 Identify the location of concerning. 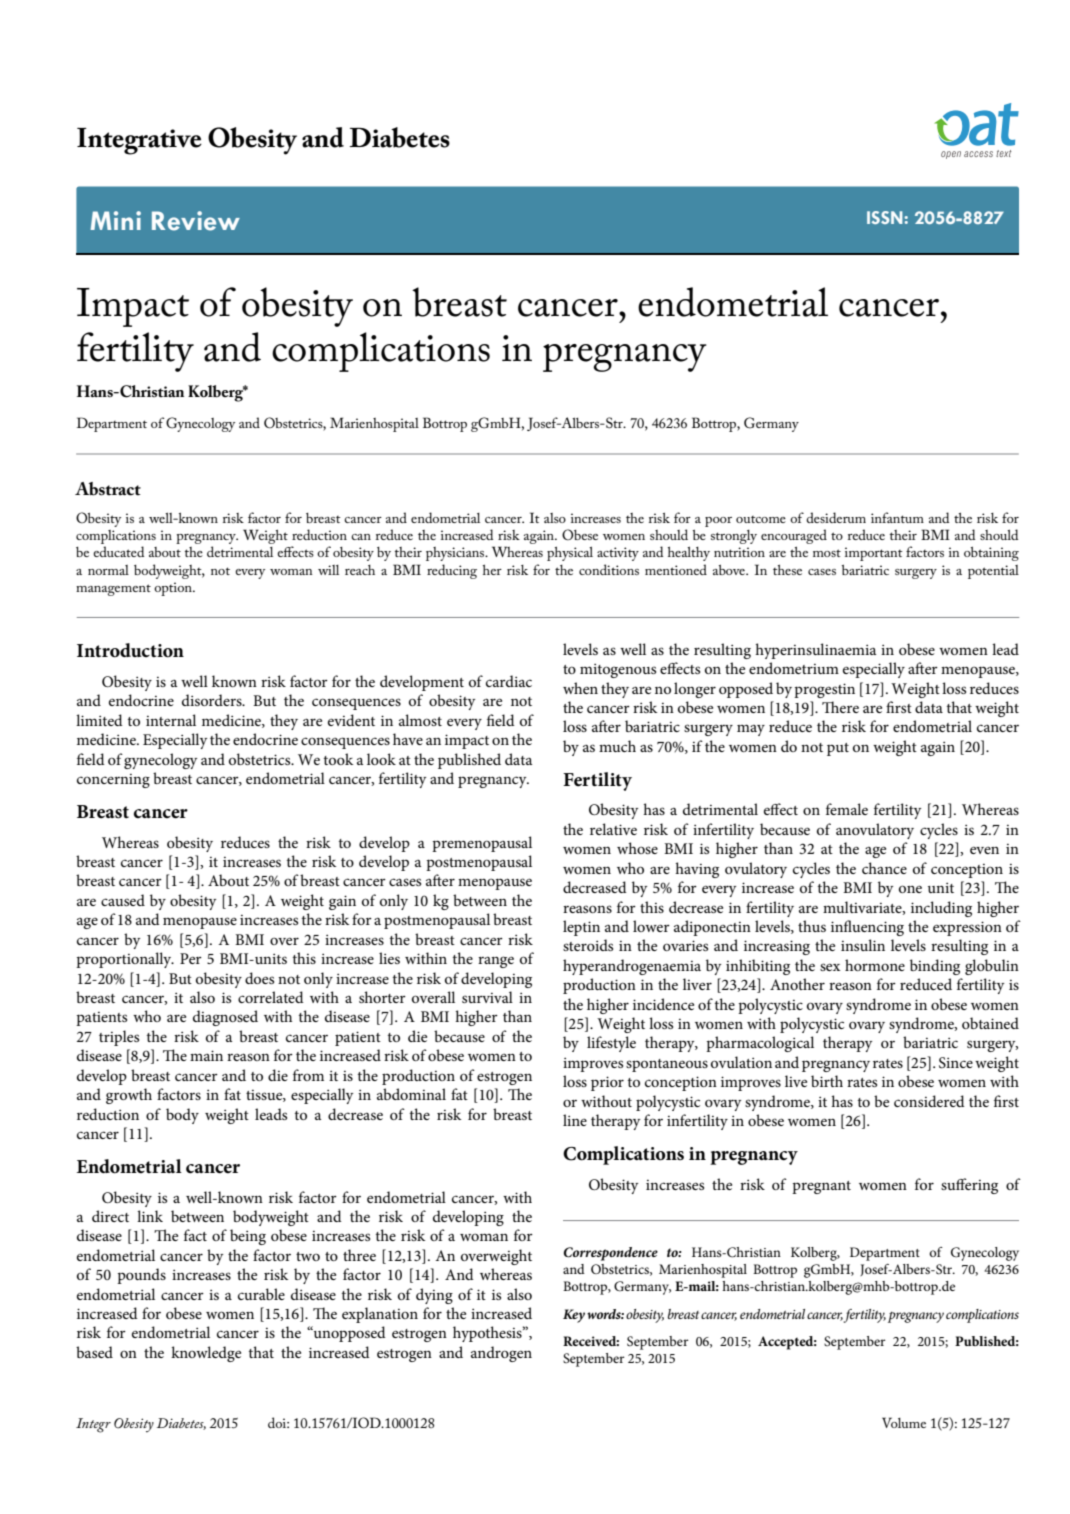
(113, 781).
